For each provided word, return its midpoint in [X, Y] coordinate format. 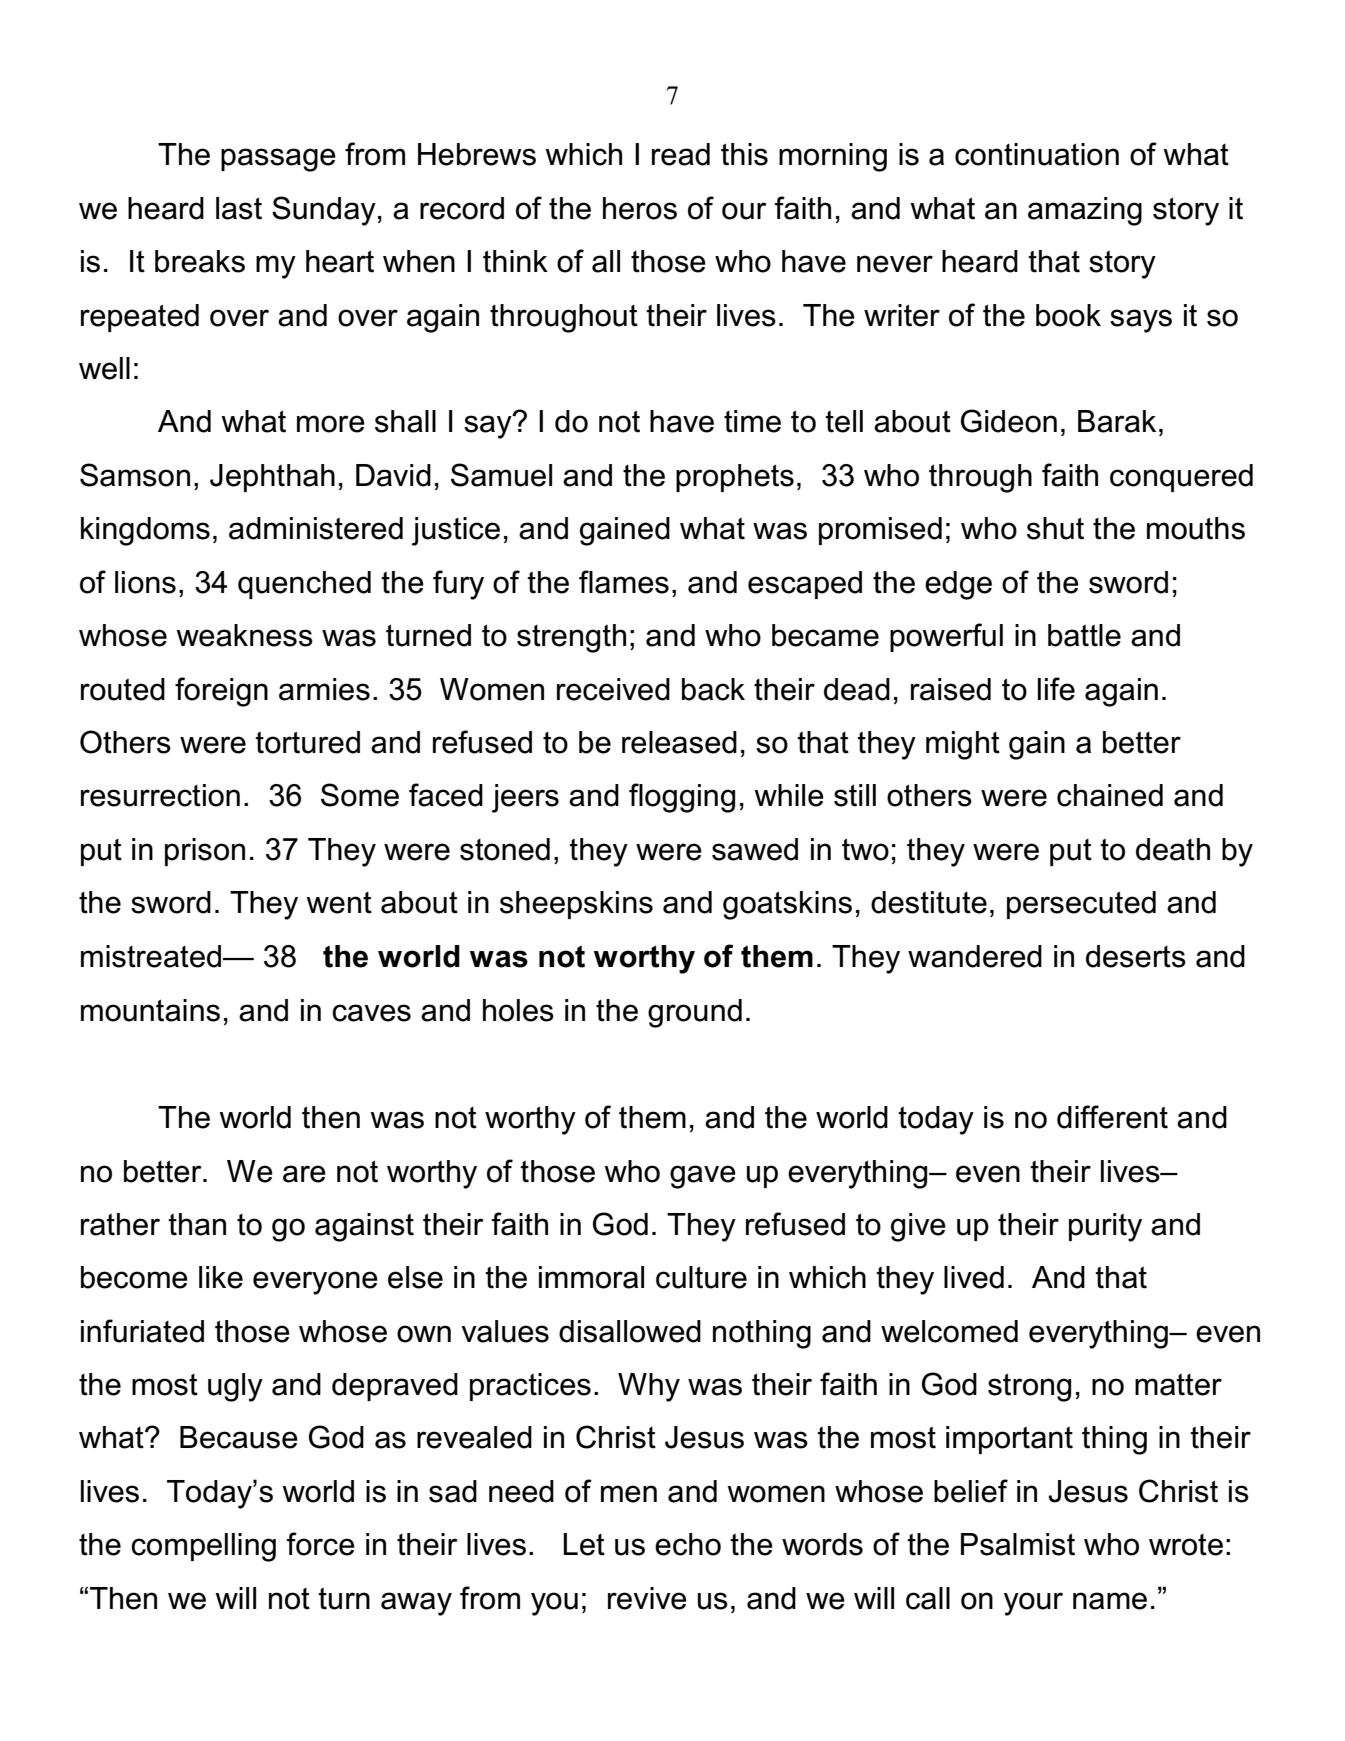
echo [688, 1544]
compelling [203, 1547]
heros [640, 208]
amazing [1085, 211]
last [239, 208]
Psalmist [1018, 1544]
